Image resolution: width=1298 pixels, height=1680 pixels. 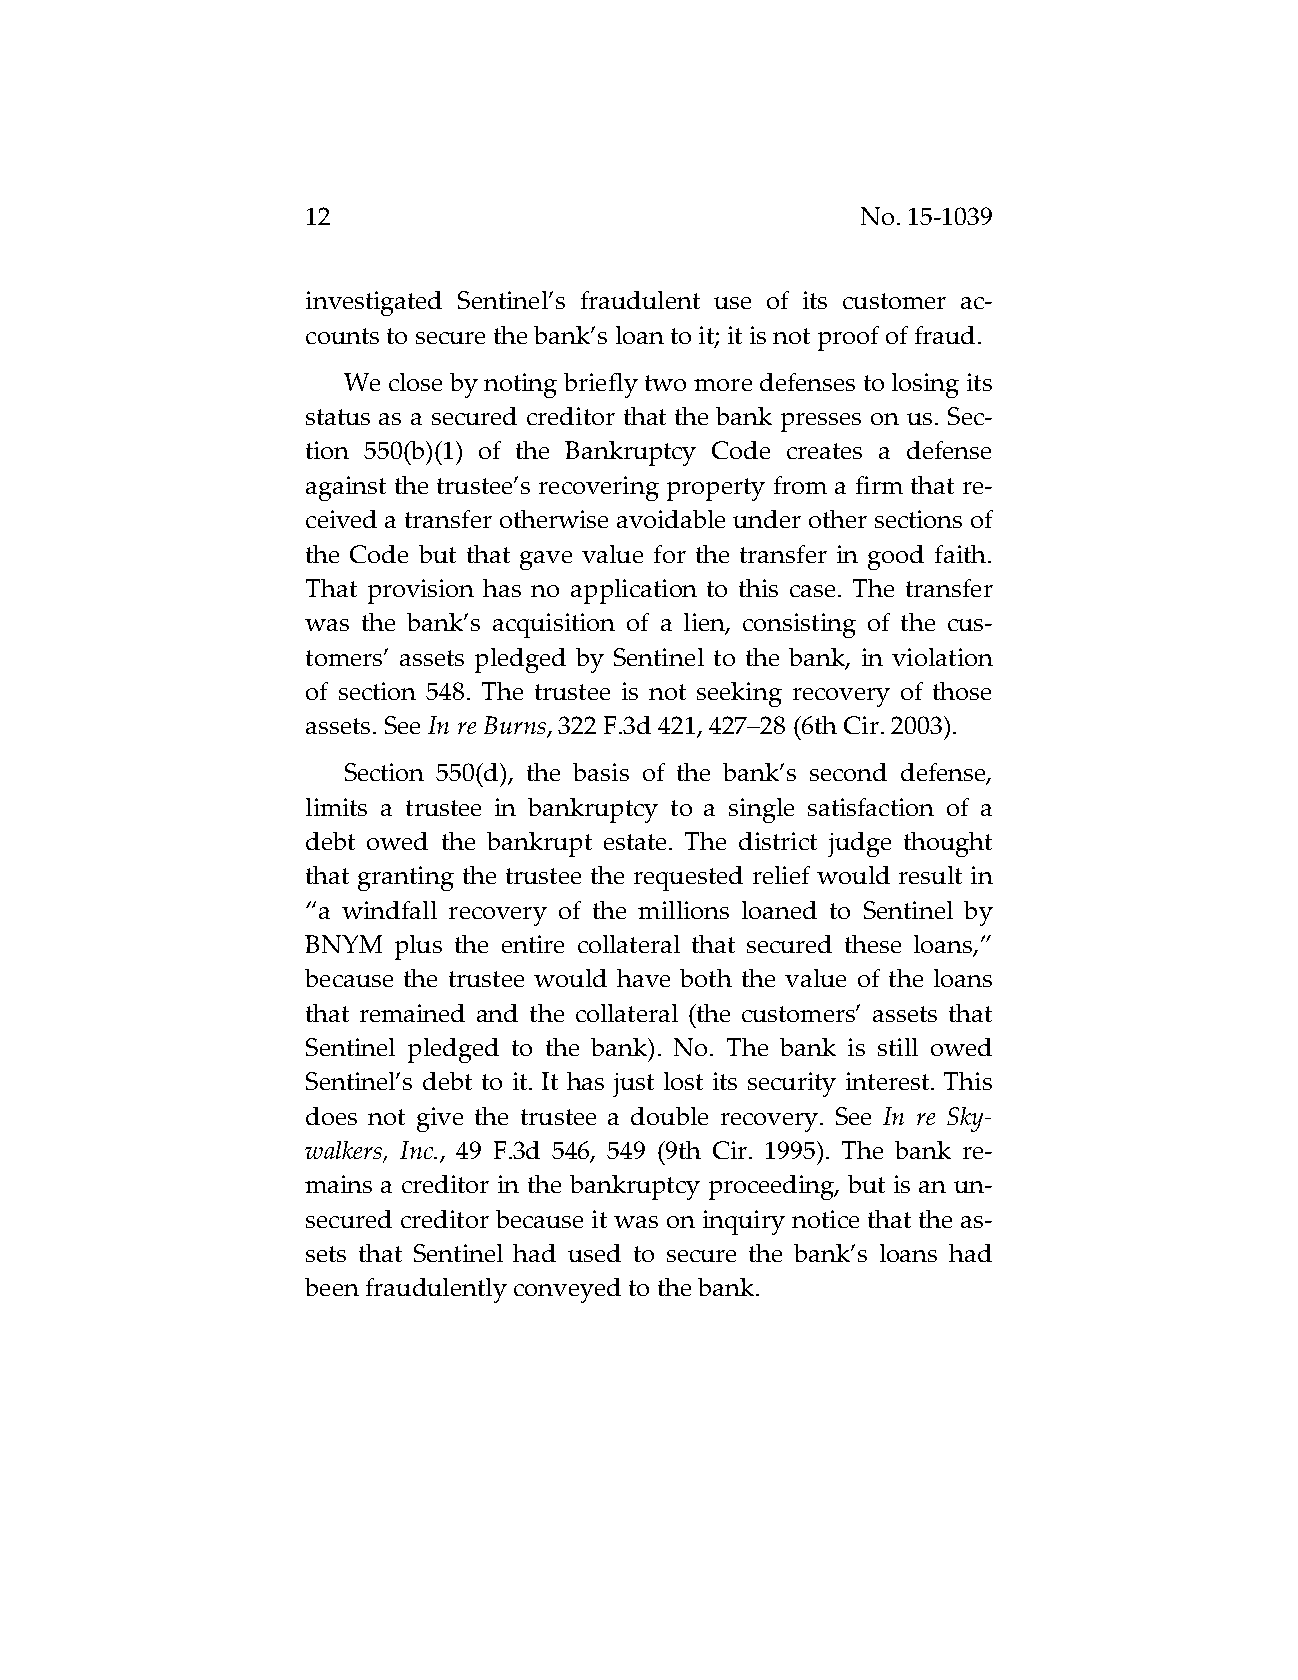 What do you see at coordinates (848, 338) in the image?
I see `proof` at bounding box center [848, 338].
